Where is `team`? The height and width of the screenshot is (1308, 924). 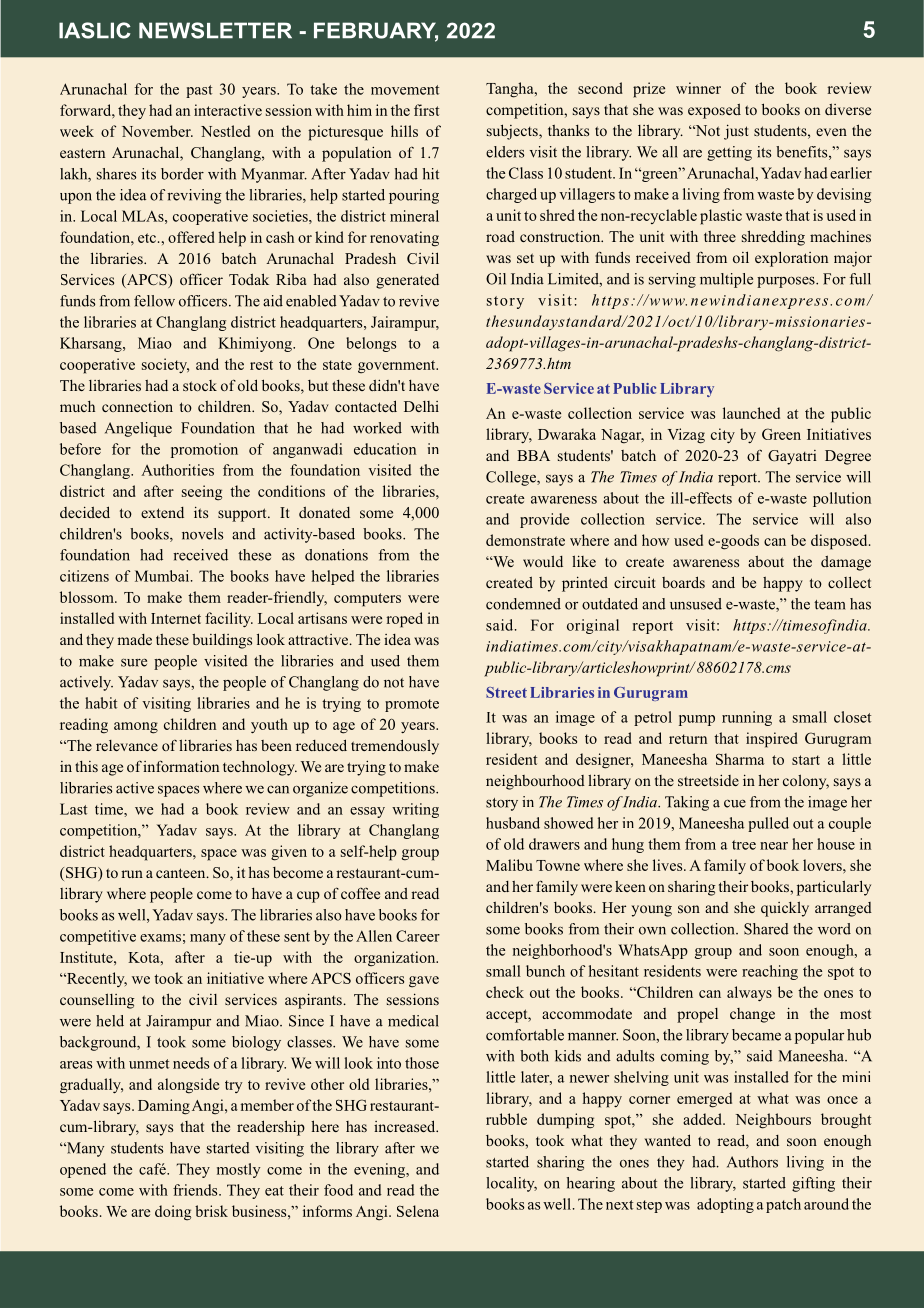
team is located at coordinates (830, 605).
